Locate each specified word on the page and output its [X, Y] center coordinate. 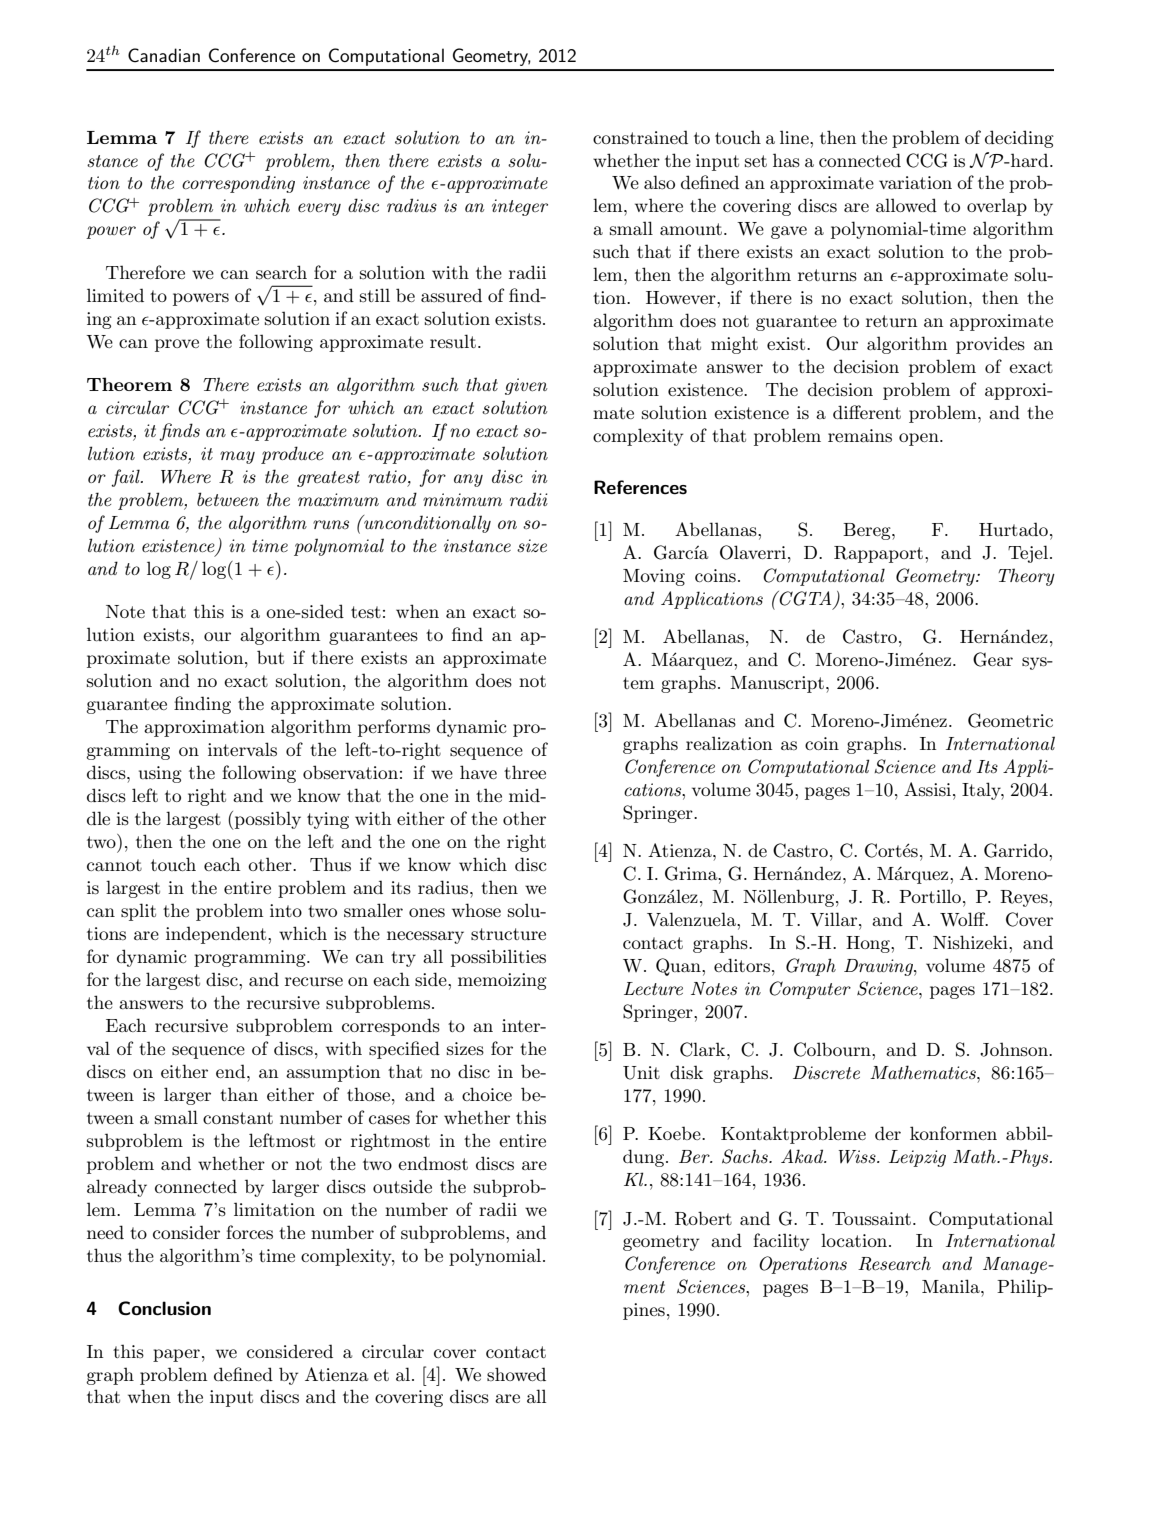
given [526, 386]
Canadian [164, 55]
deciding [1019, 139]
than [239, 1094]
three [525, 772]
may [237, 457]
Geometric [1010, 720]
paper [176, 1355]
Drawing [879, 967]
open [920, 439]
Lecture [653, 988]
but [270, 657]
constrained [640, 137]
